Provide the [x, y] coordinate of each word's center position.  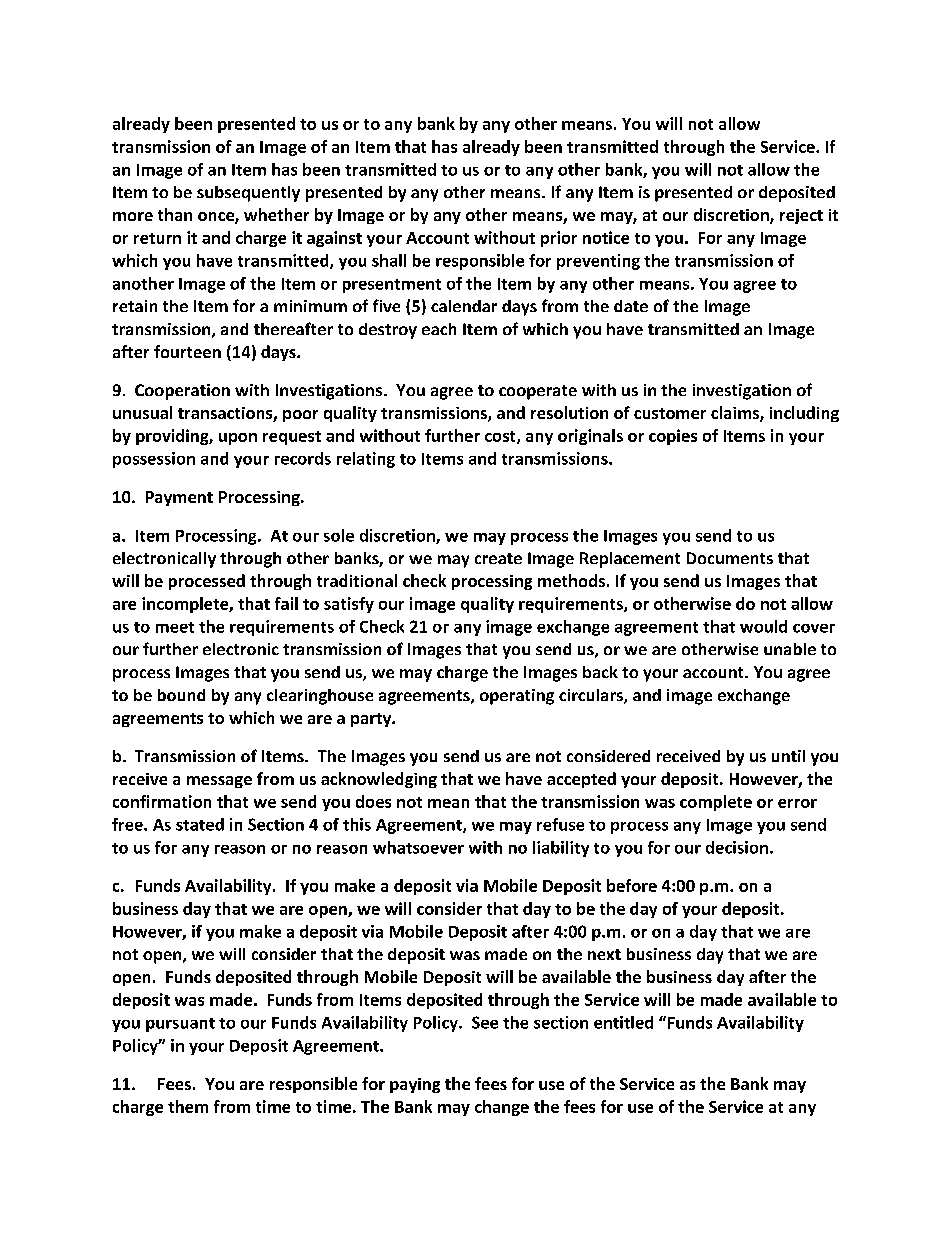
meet [175, 627]
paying [415, 1085]
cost [501, 437]
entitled [623, 1022]
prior [559, 239]
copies [673, 437]
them [188, 1106]
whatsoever [418, 847]
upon [238, 439]
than [175, 214]
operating [517, 697]
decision [737, 847]
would [763, 626]
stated [200, 824]
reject [801, 216]
